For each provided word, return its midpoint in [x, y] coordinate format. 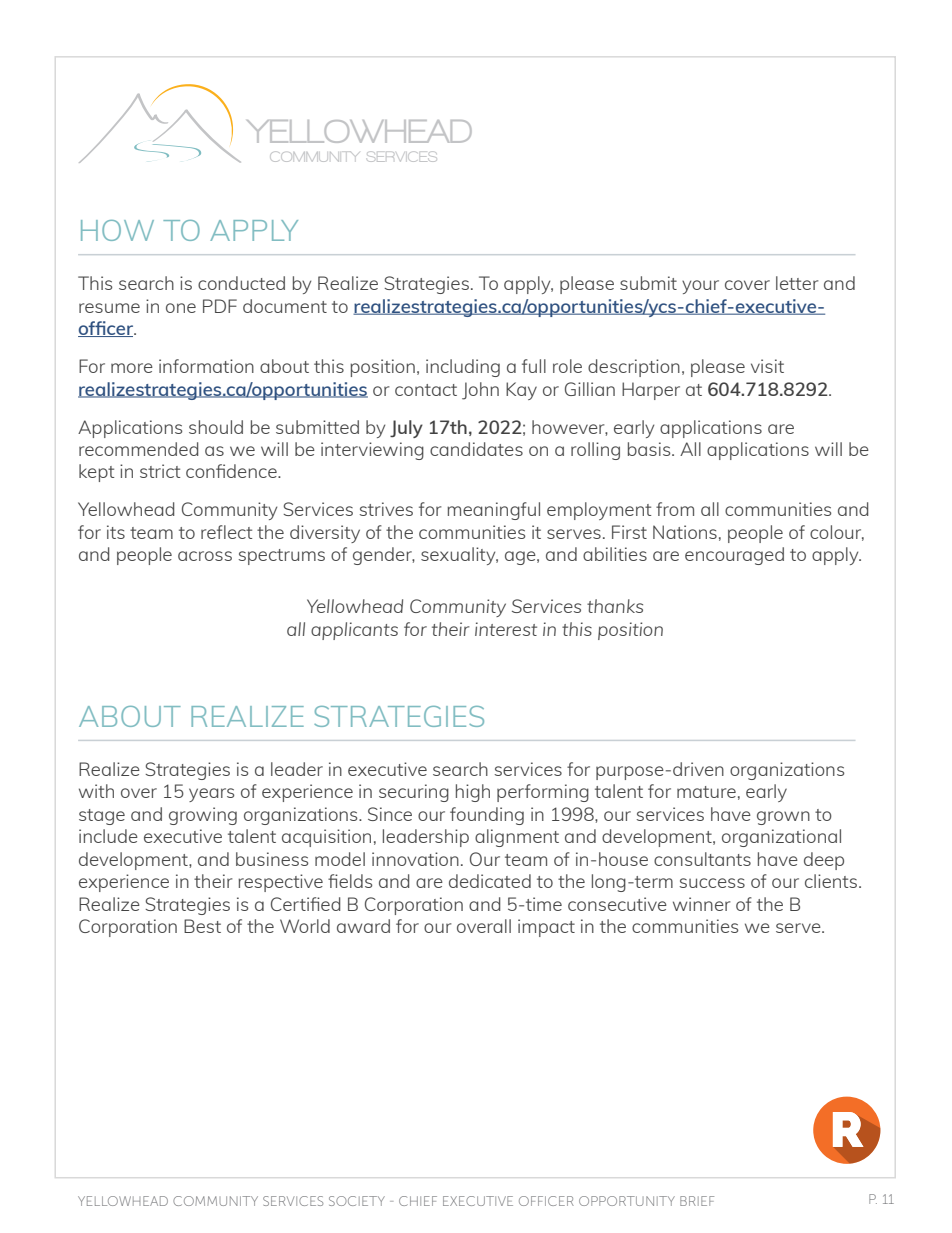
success [712, 883]
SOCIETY [357, 1201]
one [181, 308]
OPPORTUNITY [627, 1201]
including [463, 368]
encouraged [734, 556]
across [205, 556]
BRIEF [697, 1201]
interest [506, 629]
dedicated [490, 881]
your [700, 287]
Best [202, 926]
